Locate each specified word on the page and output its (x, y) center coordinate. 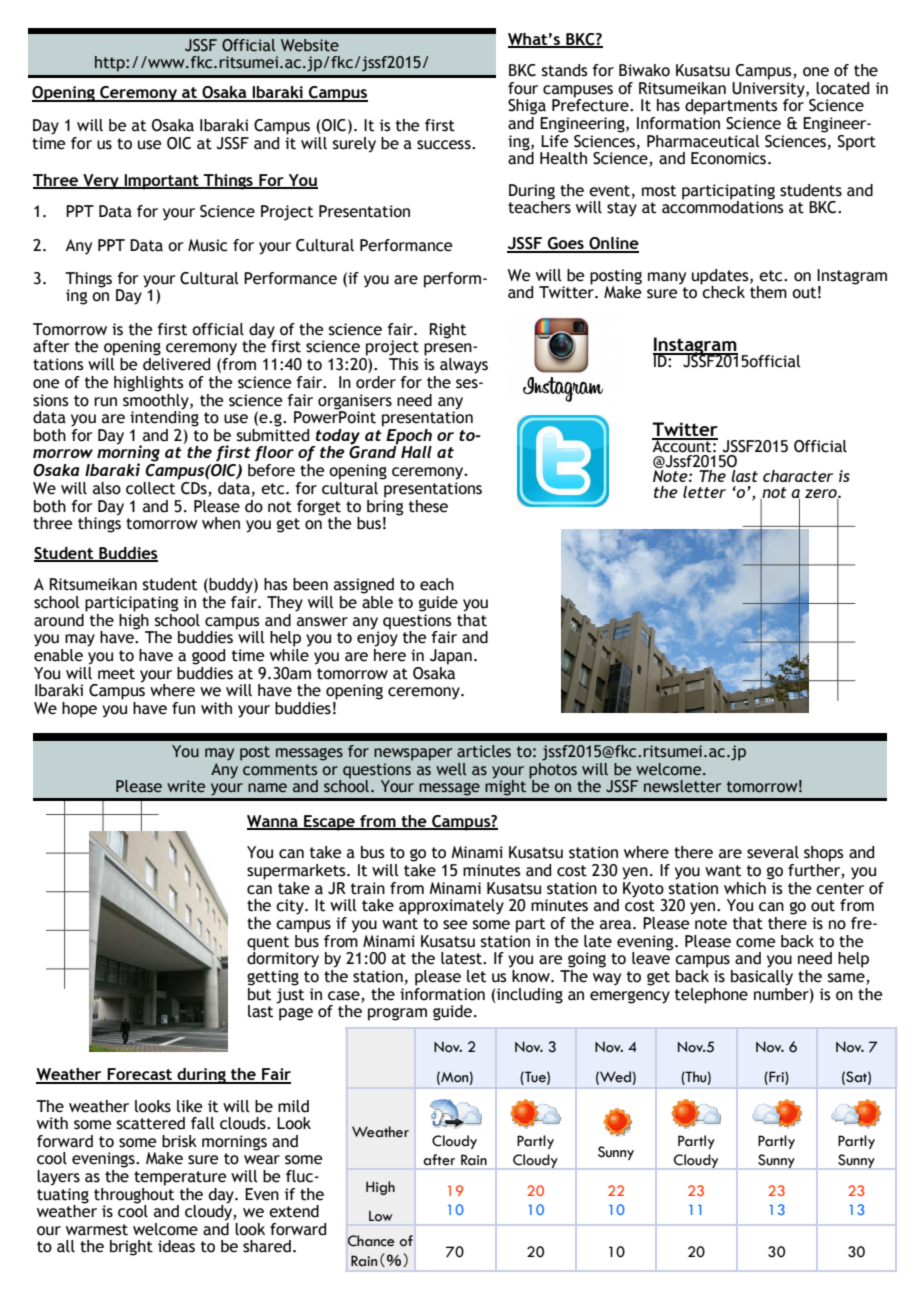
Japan (451, 657)
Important (161, 182)
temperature (180, 1178)
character (798, 476)
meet (116, 674)
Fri (776, 1077)
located (842, 88)
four (523, 88)
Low (381, 1216)
